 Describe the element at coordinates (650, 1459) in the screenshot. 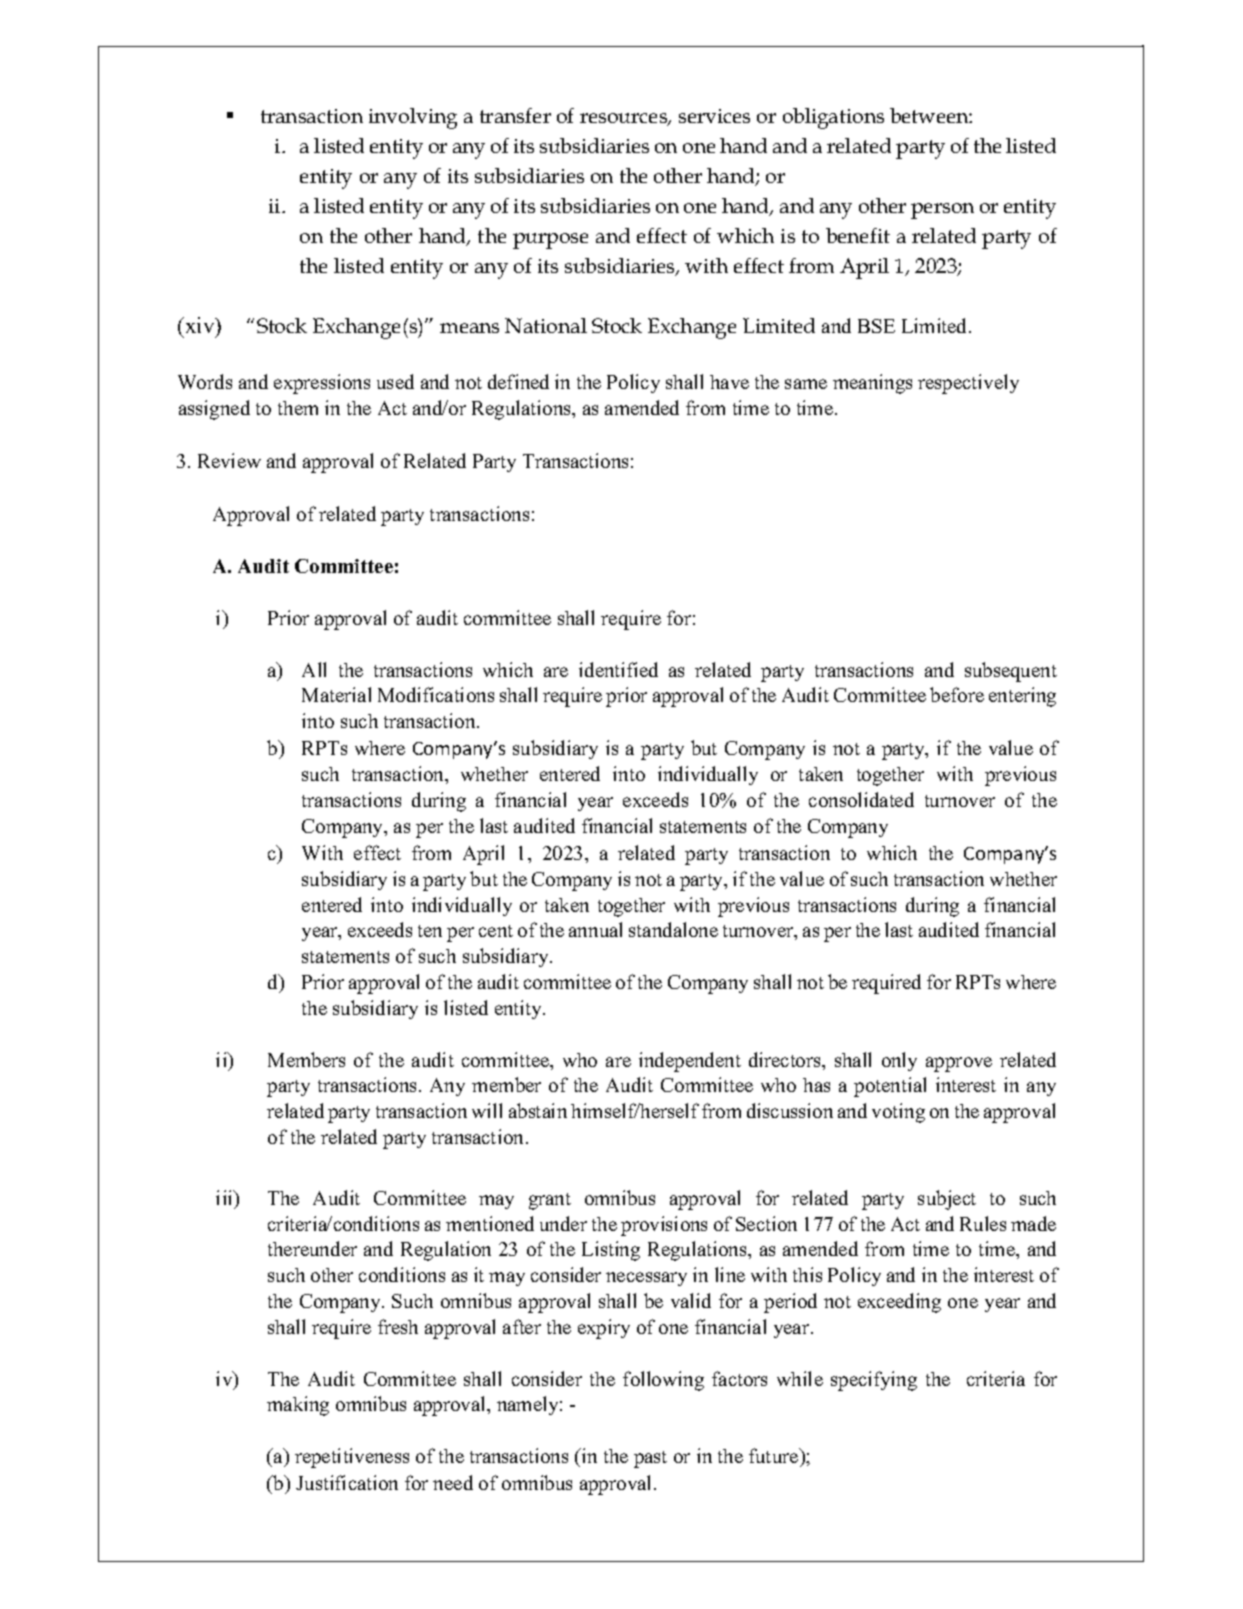

I see `past` at that location.
